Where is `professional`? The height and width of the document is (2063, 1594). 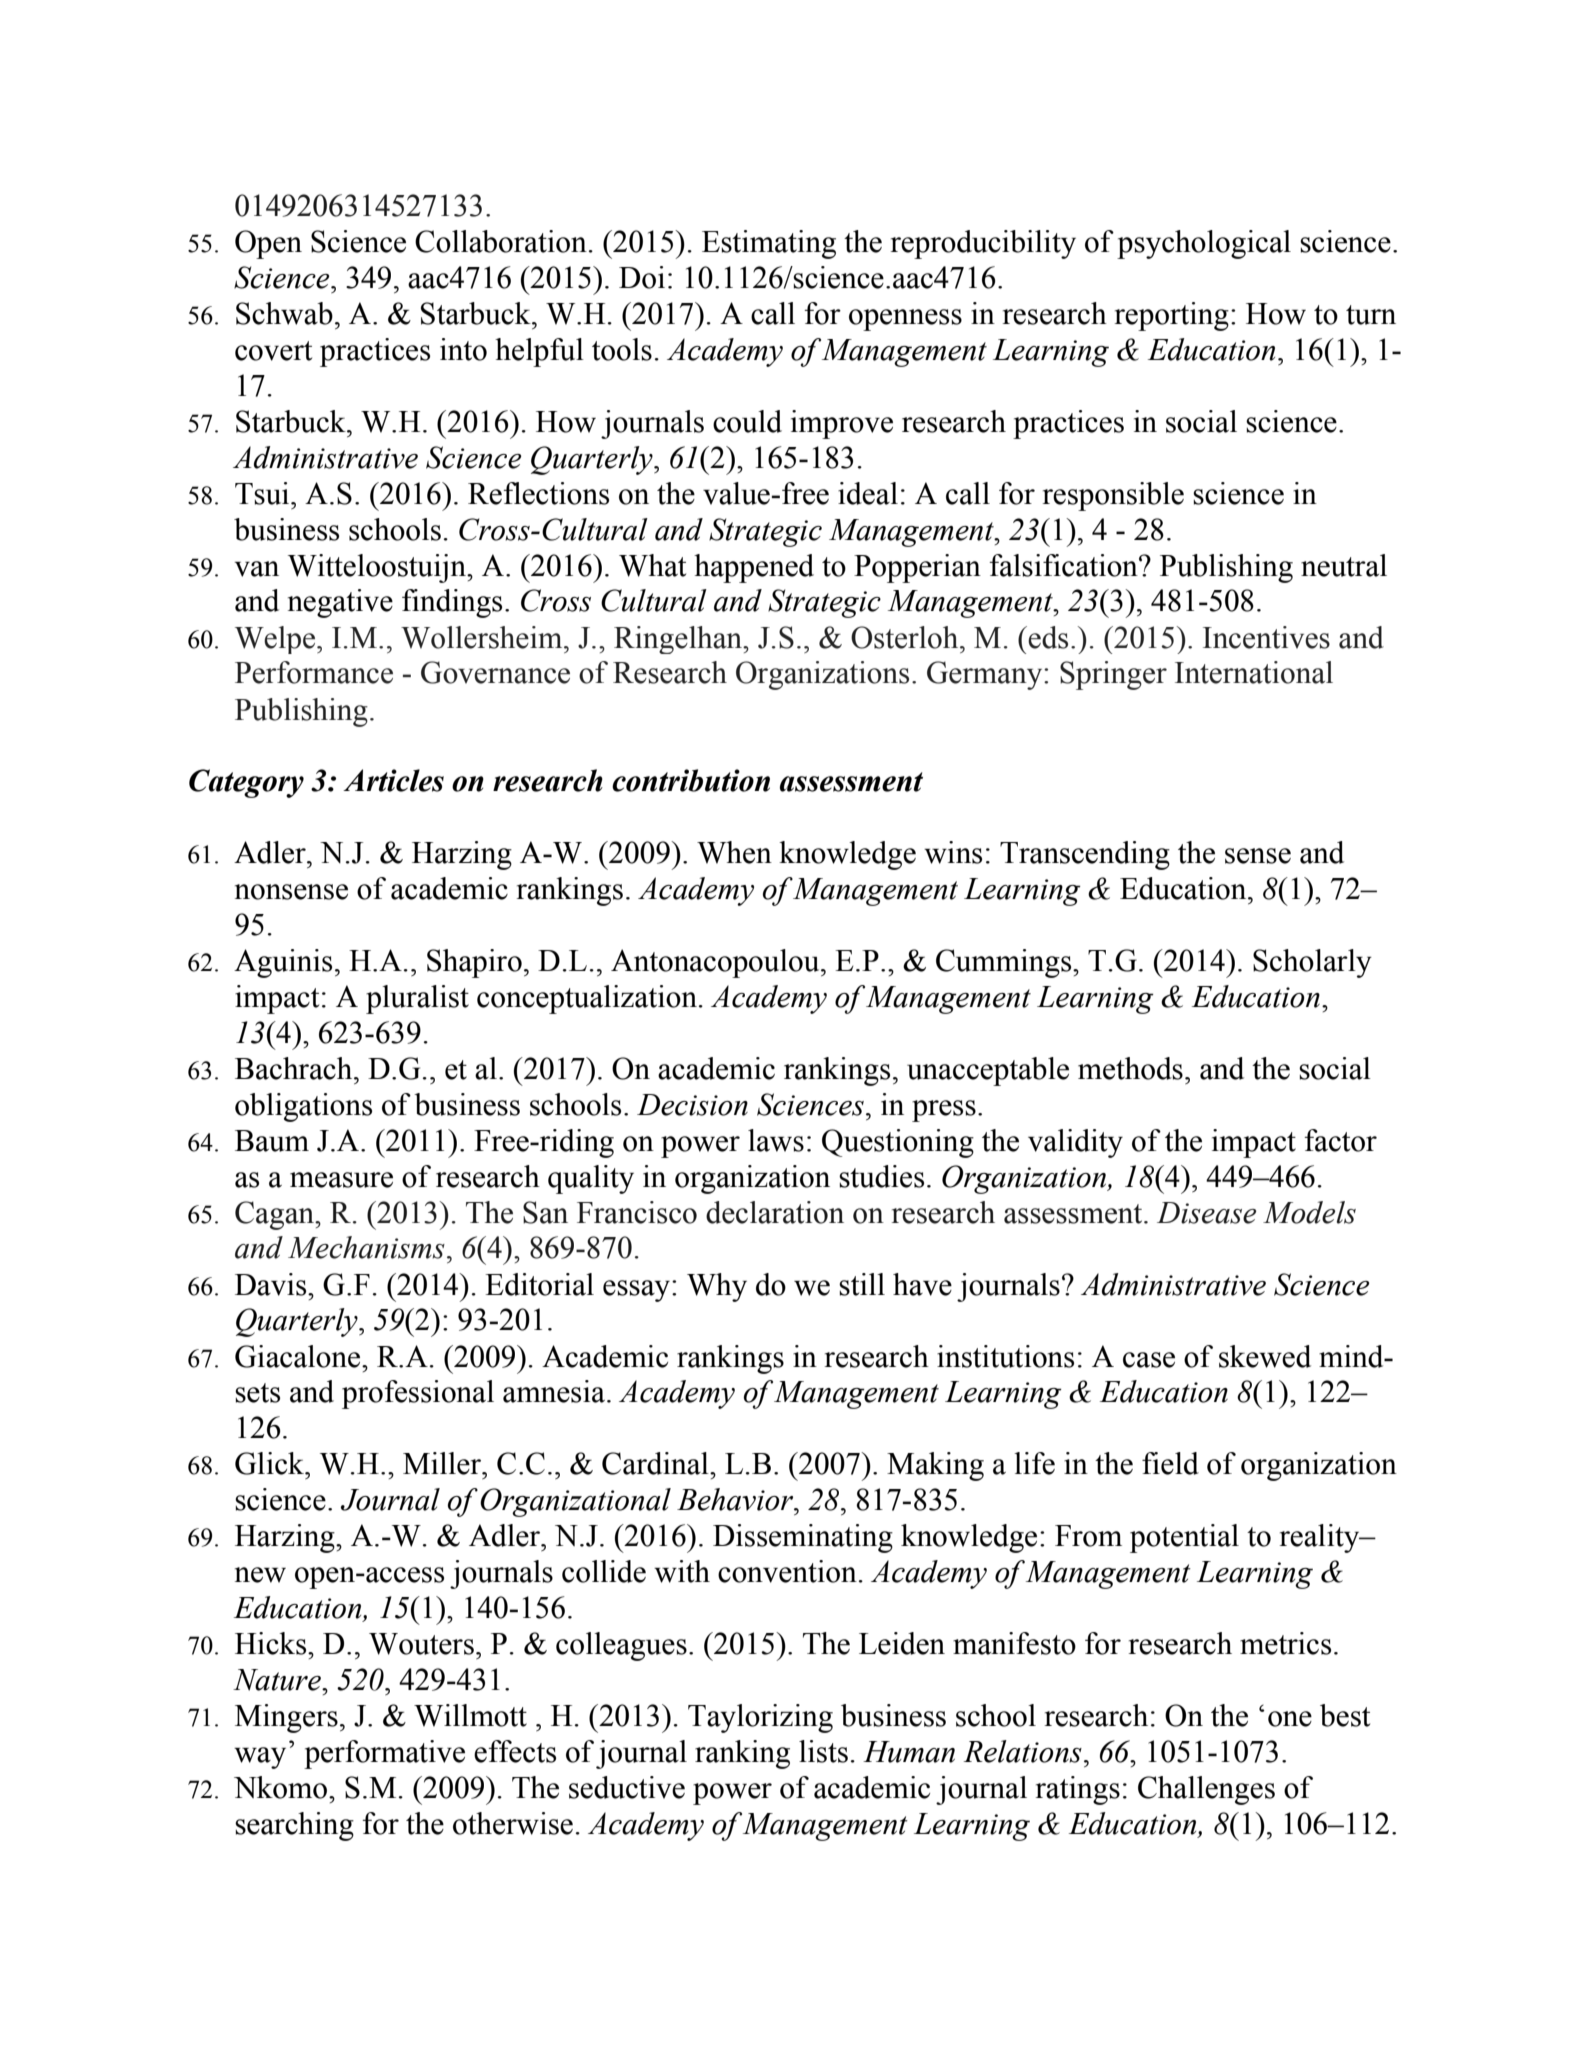
professional is located at coordinates (418, 1394).
